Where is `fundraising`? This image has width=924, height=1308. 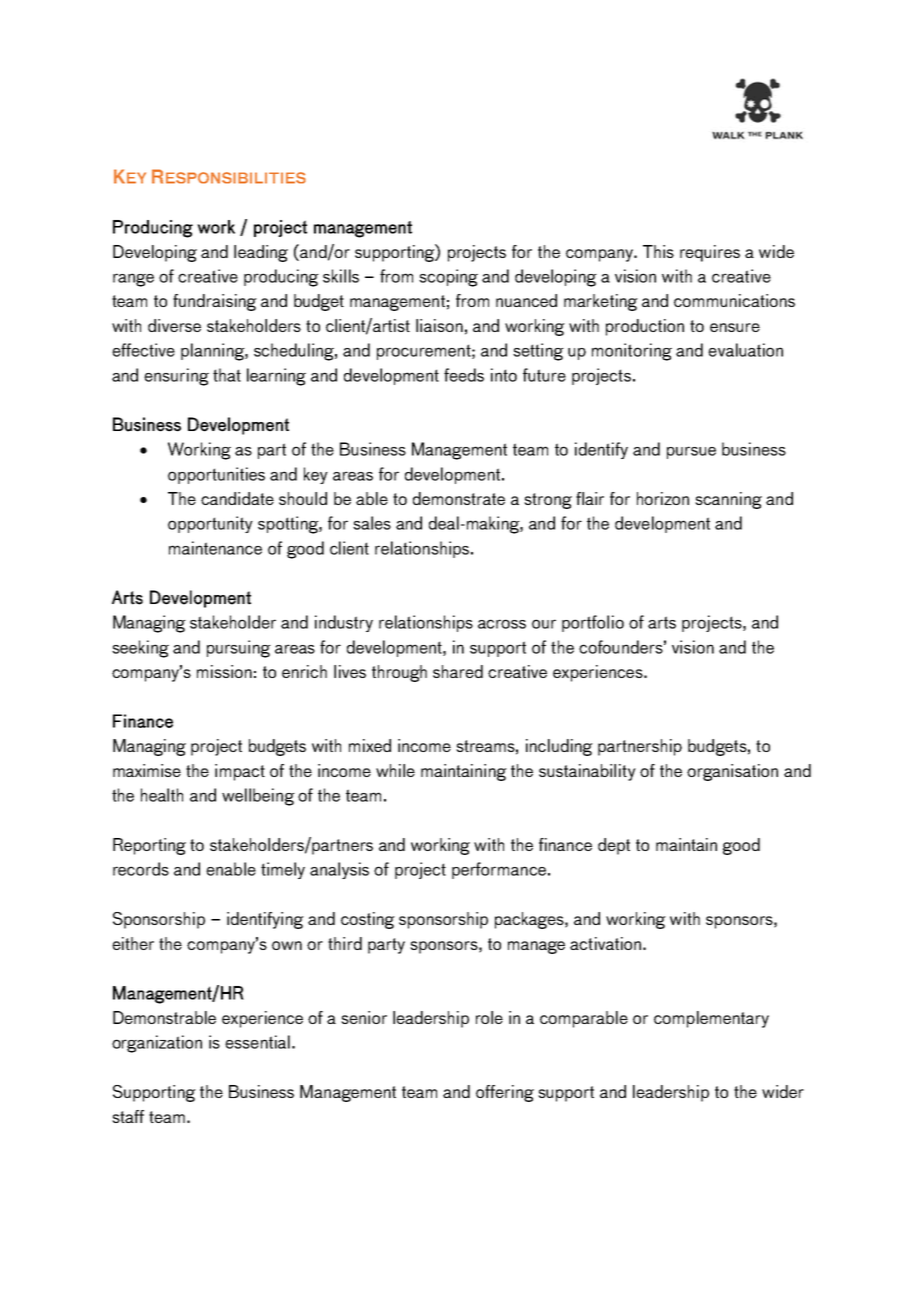
fundraising is located at coordinates (215, 302).
